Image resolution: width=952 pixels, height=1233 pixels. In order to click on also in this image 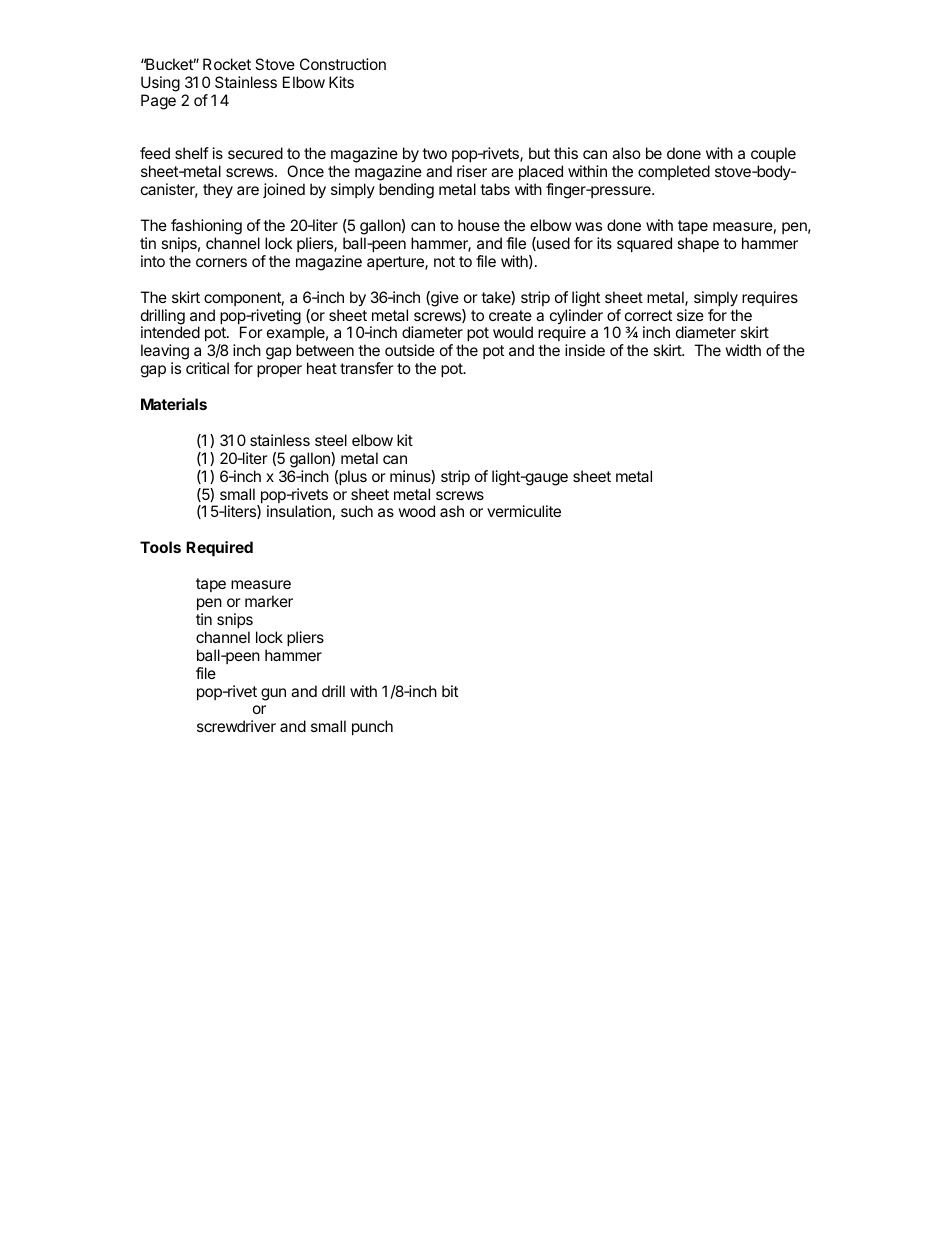, I will do `click(626, 153)`.
